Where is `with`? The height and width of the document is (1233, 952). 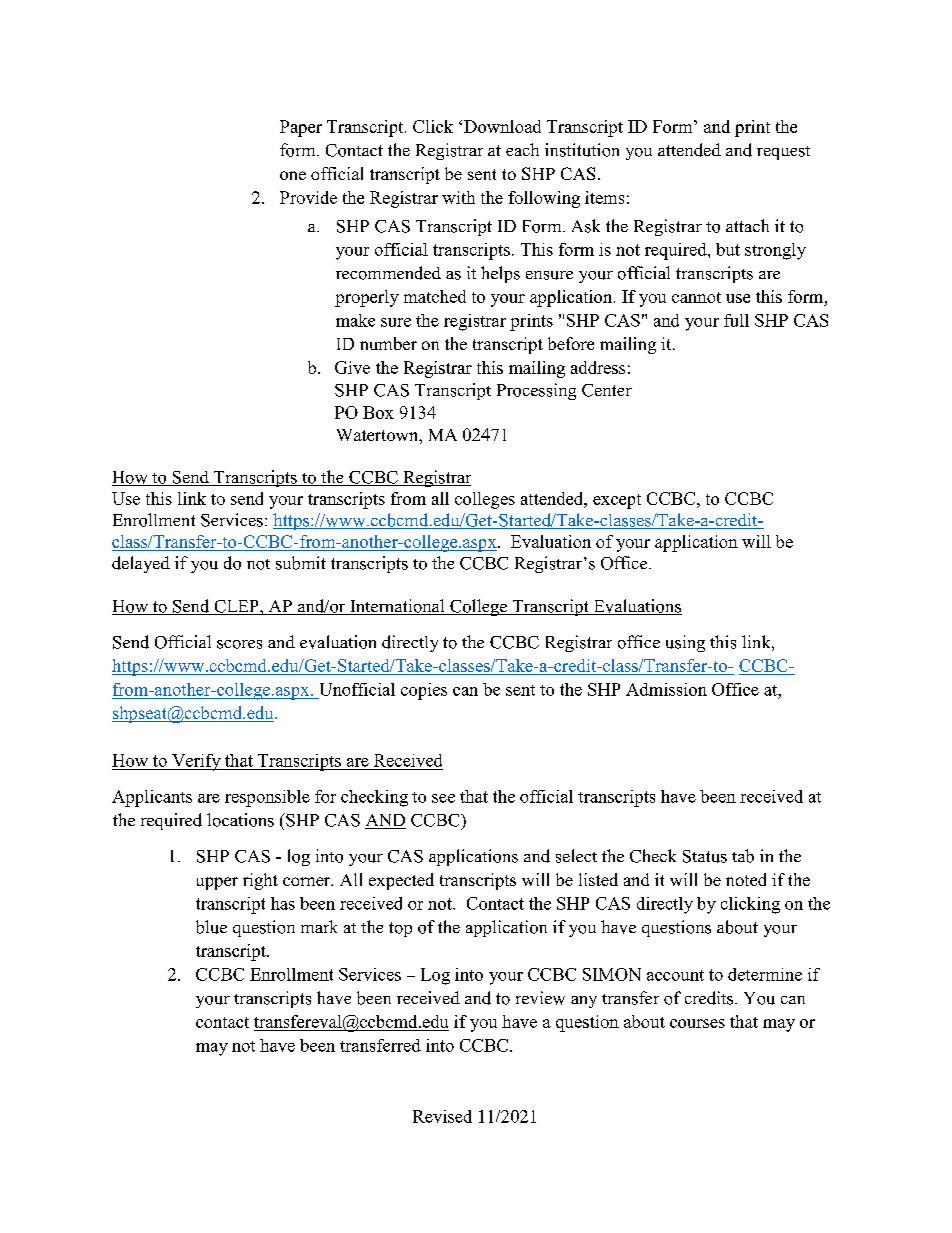
with is located at coordinates (458, 197).
